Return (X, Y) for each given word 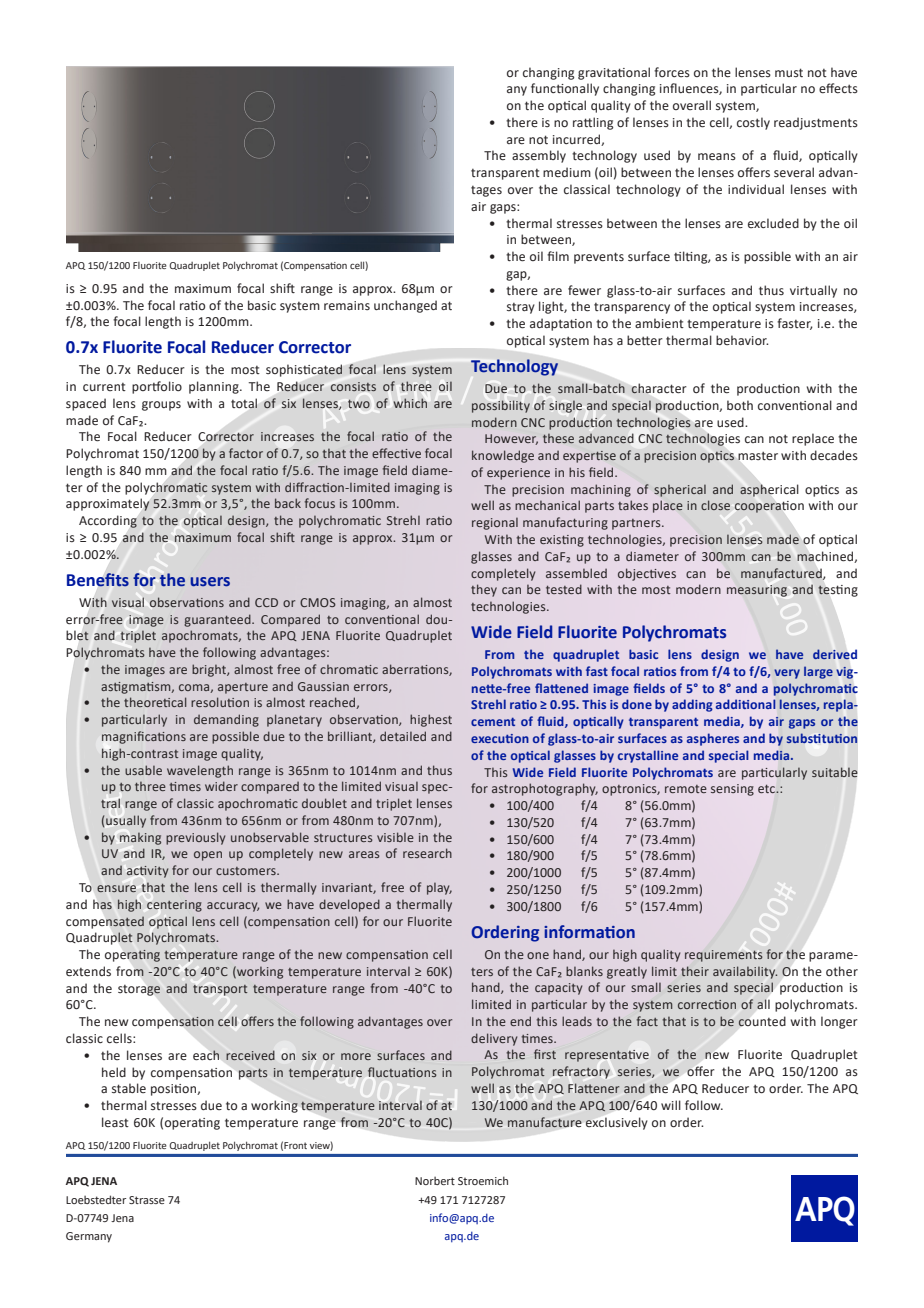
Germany (89, 1237)
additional (746, 704)
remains (347, 305)
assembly (539, 156)
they (484, 590)
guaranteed (218, 620)
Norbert (435, 1181)
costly (753, 123)
